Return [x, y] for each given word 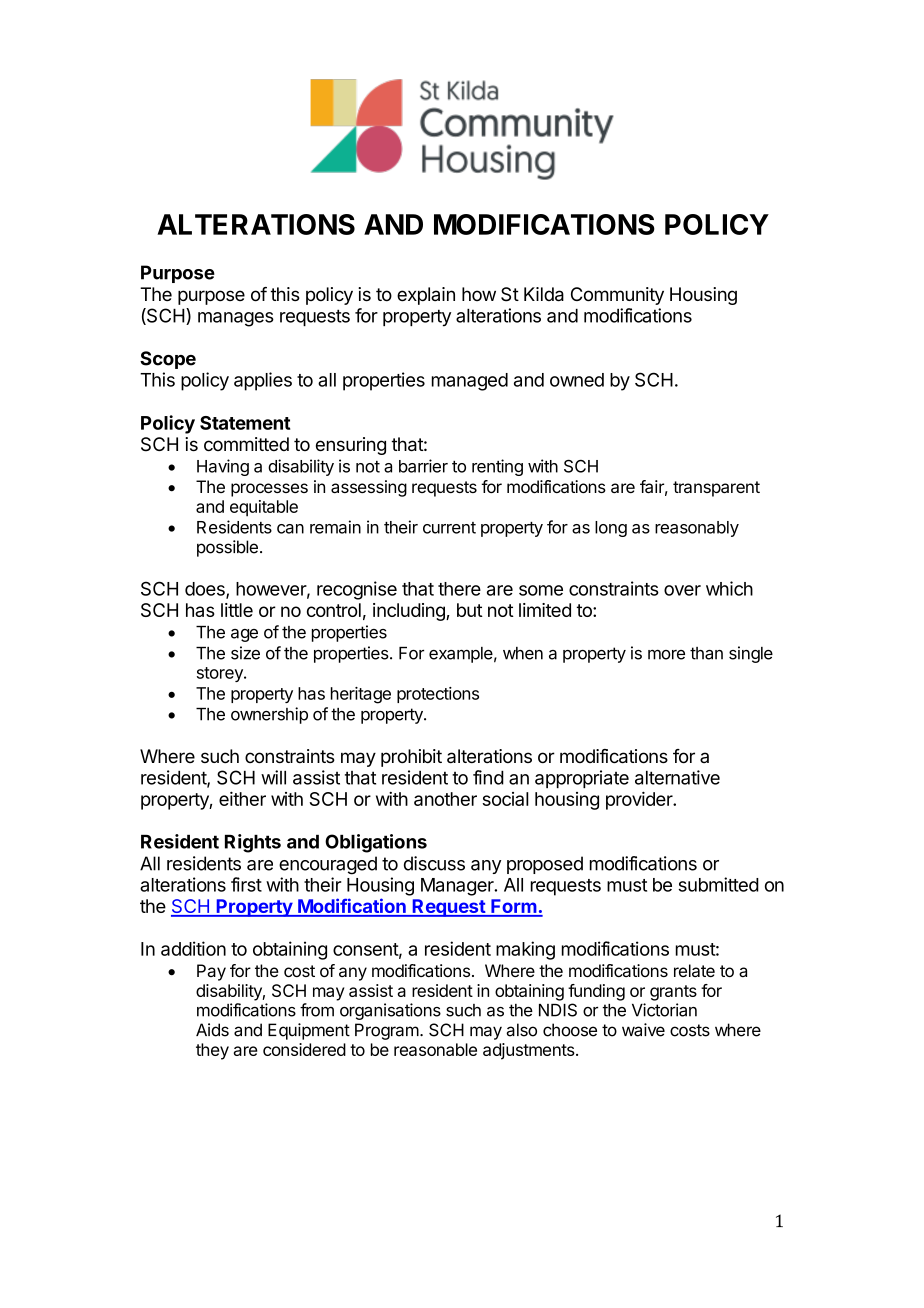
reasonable [435, 1049]
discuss [434, 863]
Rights [253, 843]
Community [617, 296]
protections [438, 695]
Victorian [664, 1010]
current [449, 528]
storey [221, 674]
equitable [264, 508]
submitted [718, 884]
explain [426, 296]
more [666, 654]
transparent [716, 489]
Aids [212, 1030]
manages [236, 319]
